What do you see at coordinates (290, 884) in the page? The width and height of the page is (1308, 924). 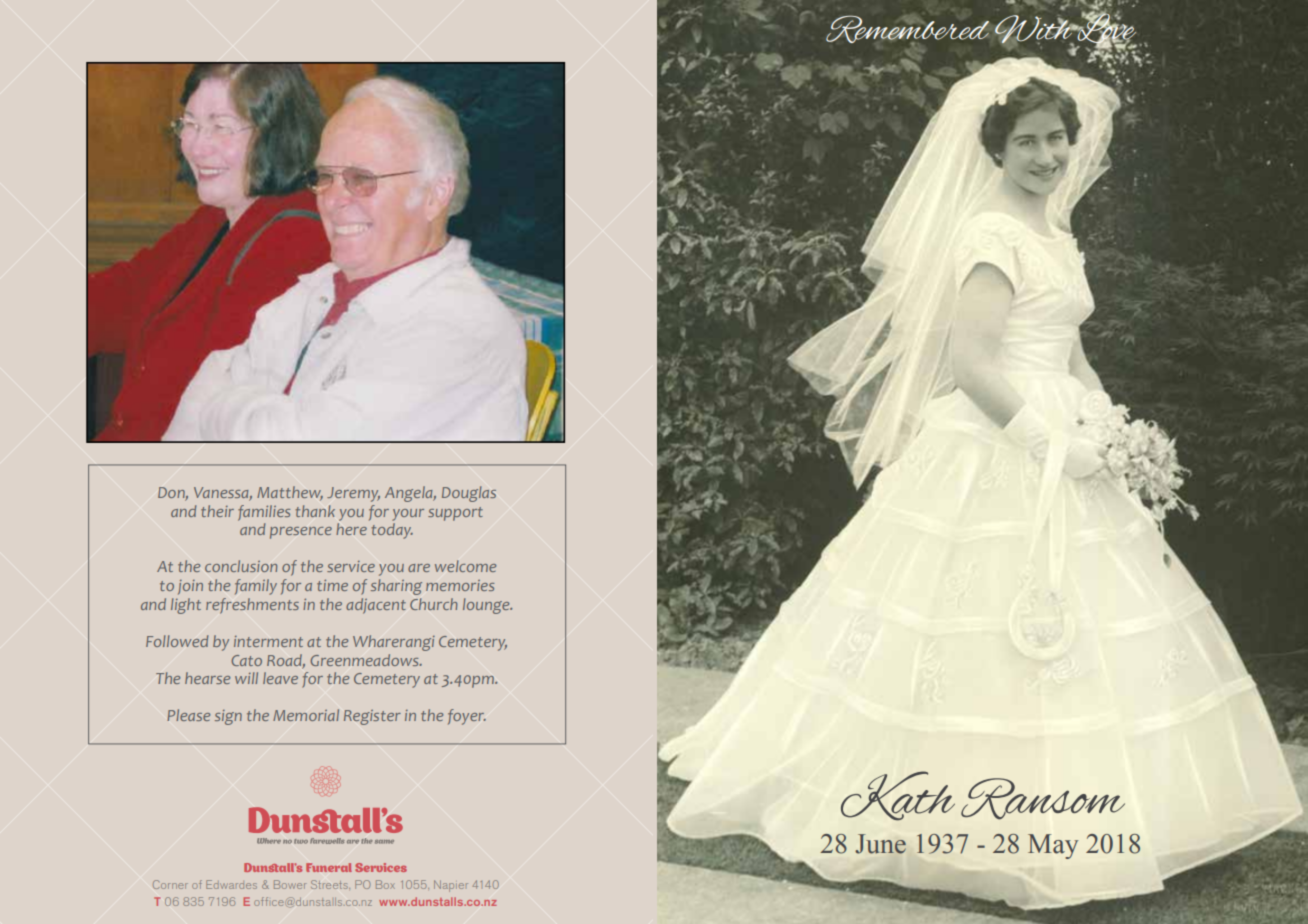 I see `Bower` at bounding box center [290, 884].
